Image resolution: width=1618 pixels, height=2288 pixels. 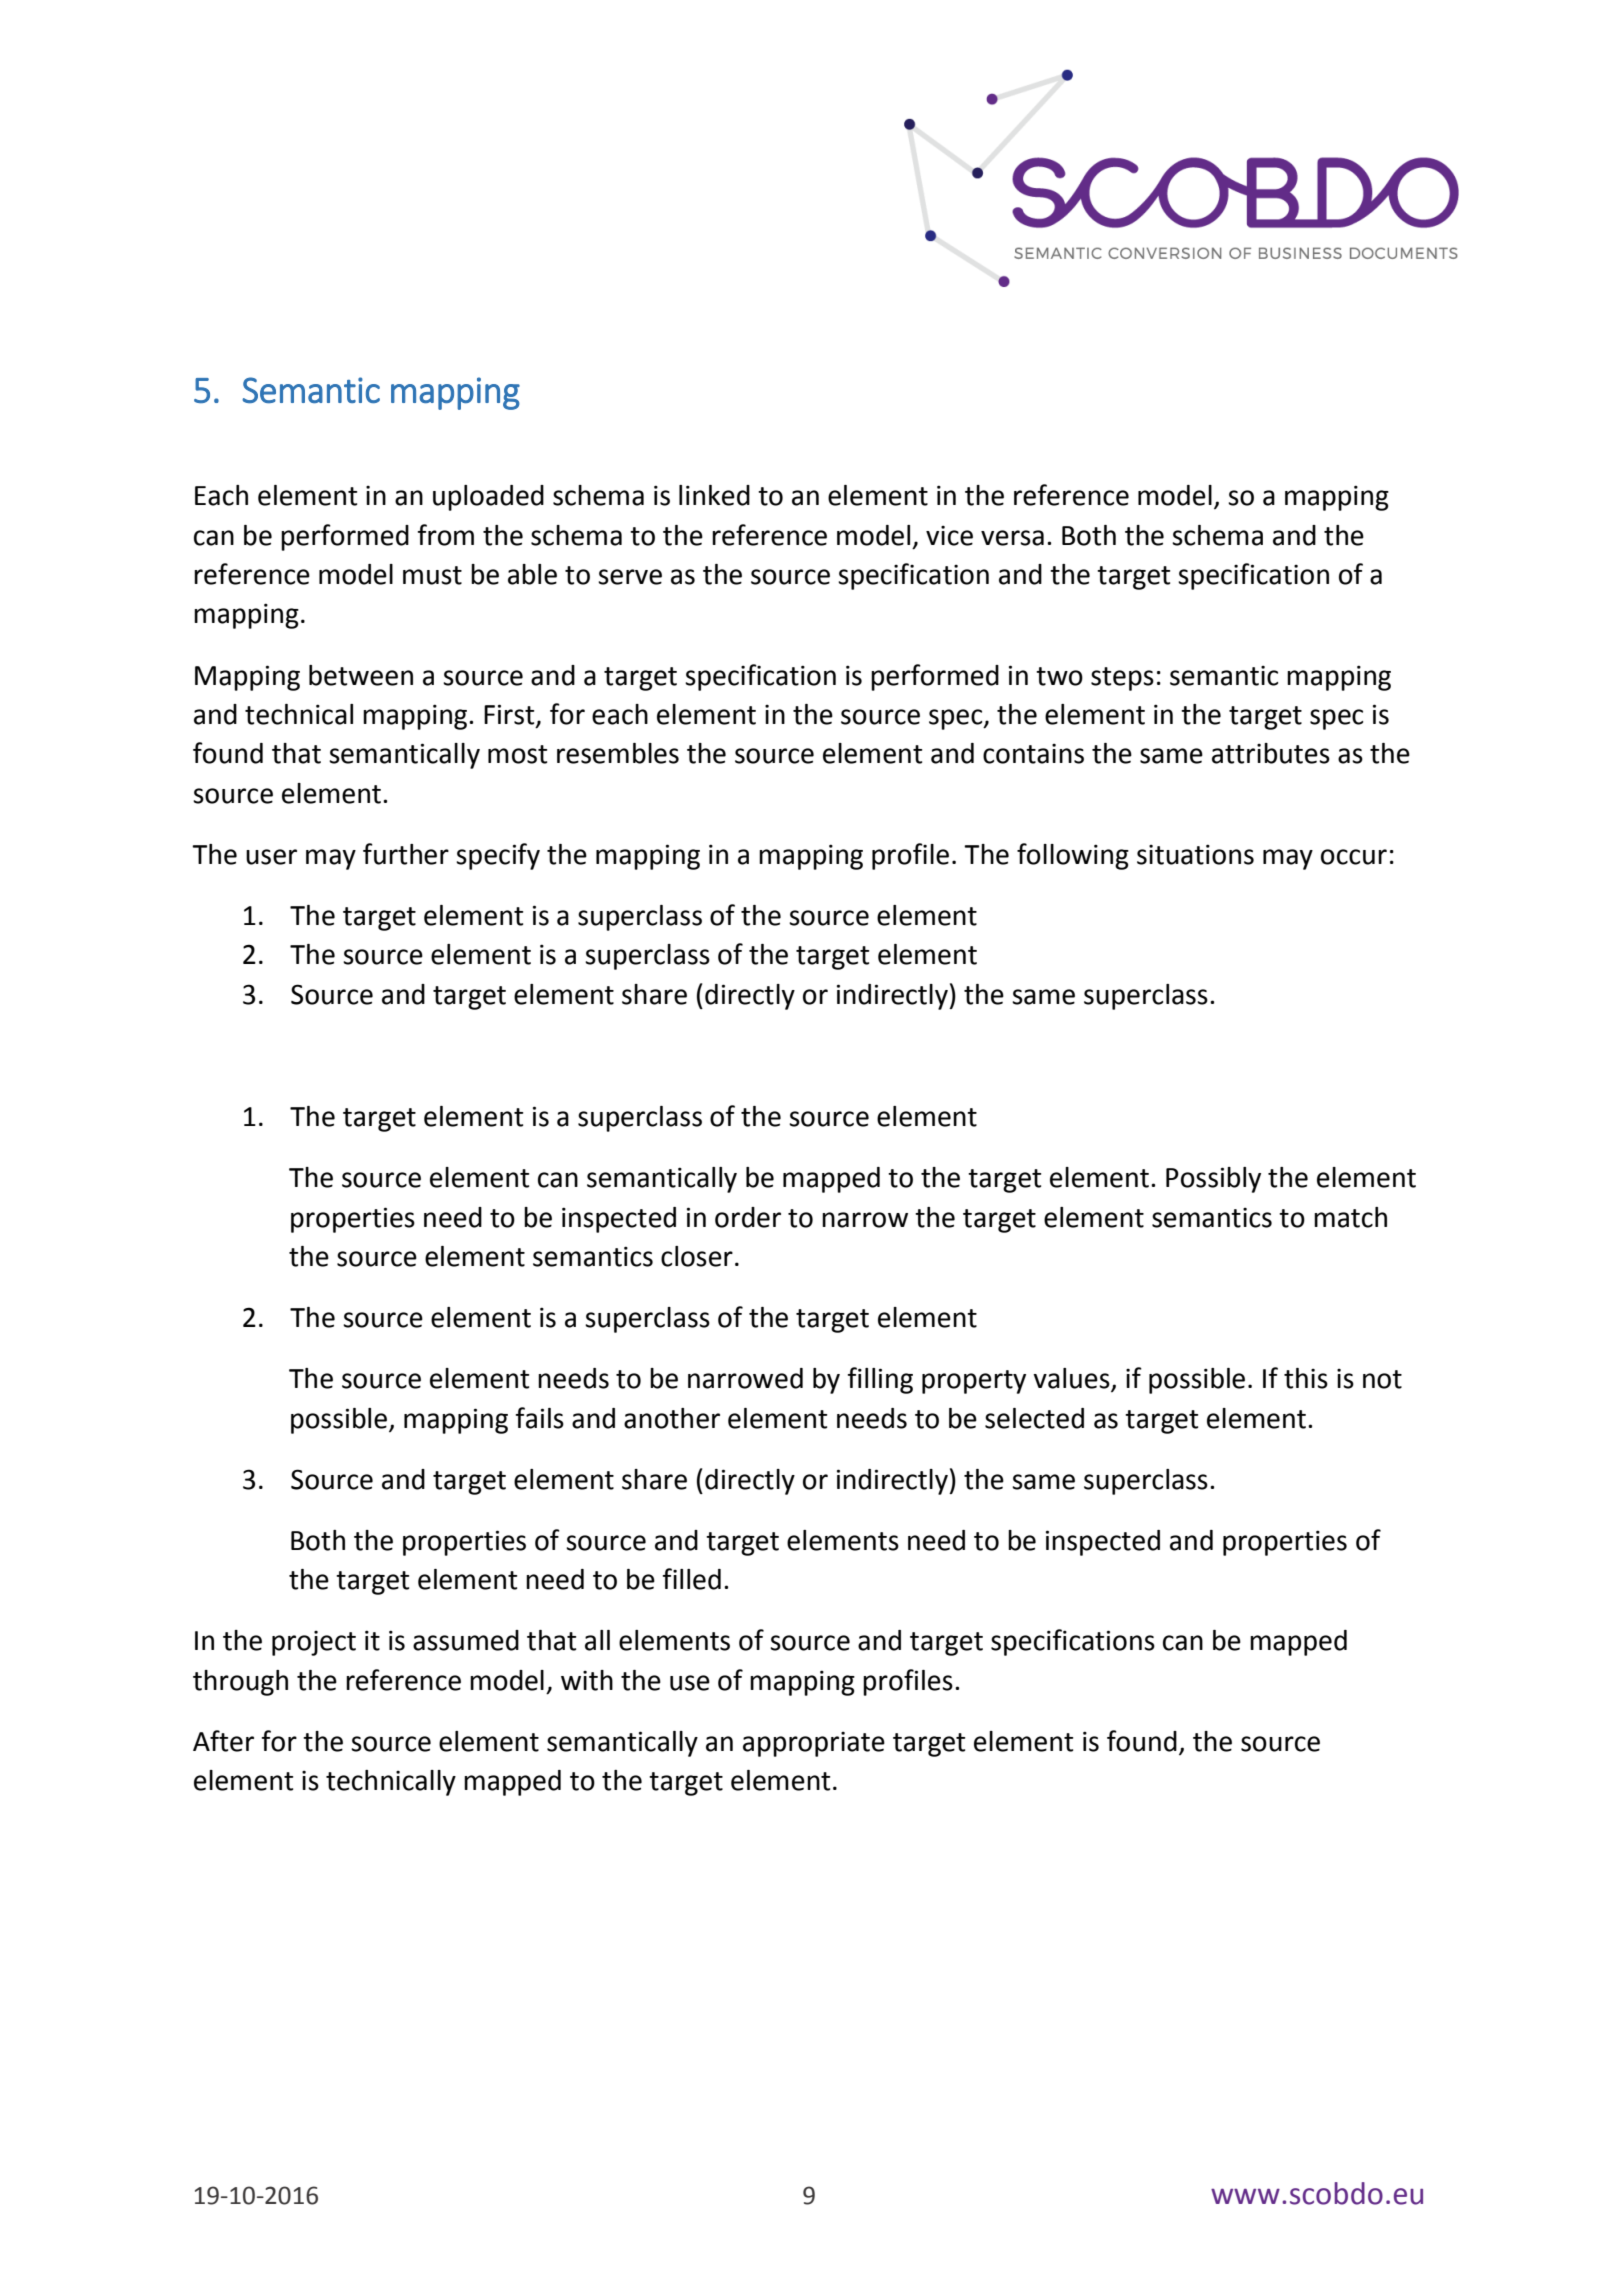 What do you see at coordinates (1073, 856) in the document?
I see `following` at bounding box center [1073, 856].
